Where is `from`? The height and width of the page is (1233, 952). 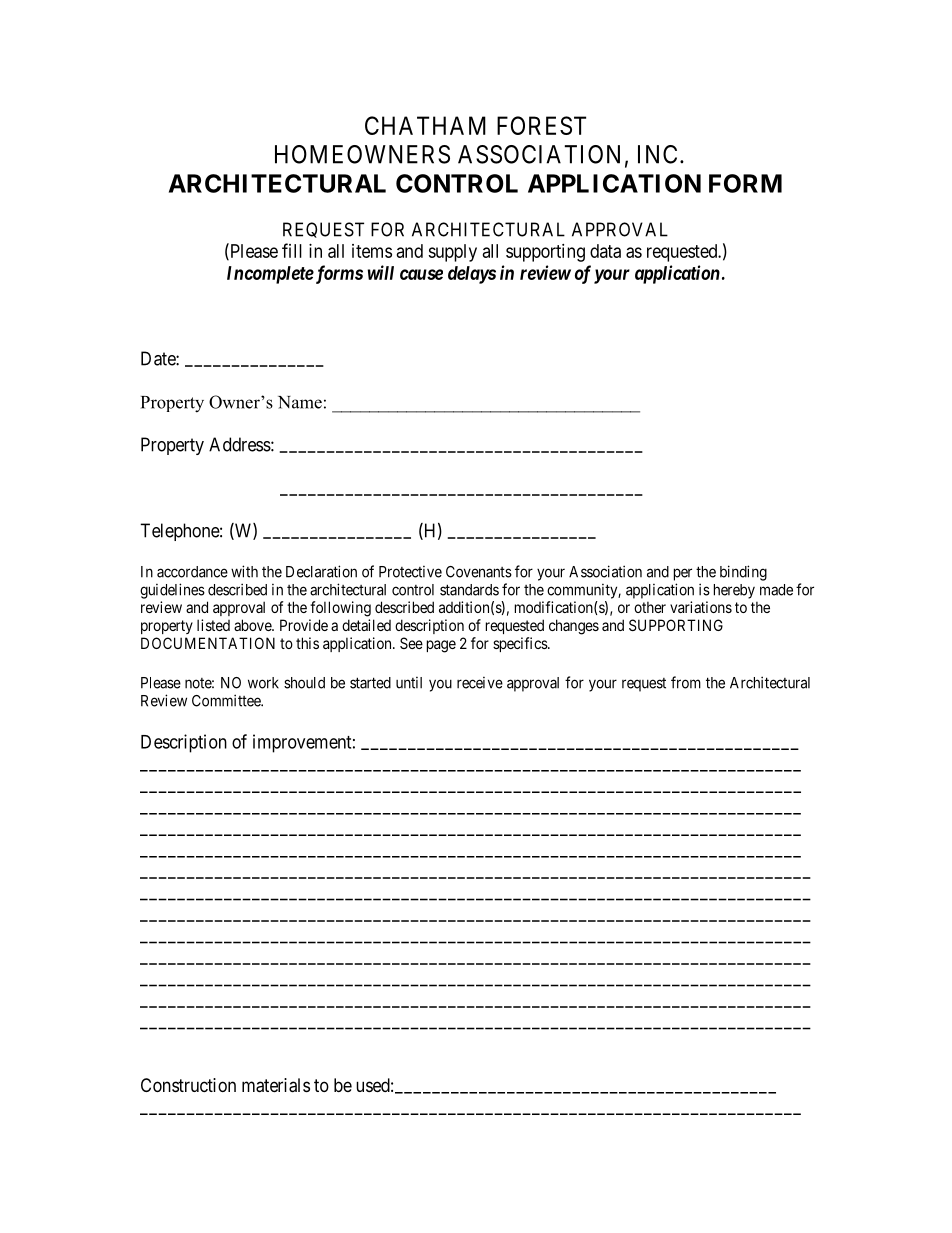 from is located at coordinates (686, 682).
